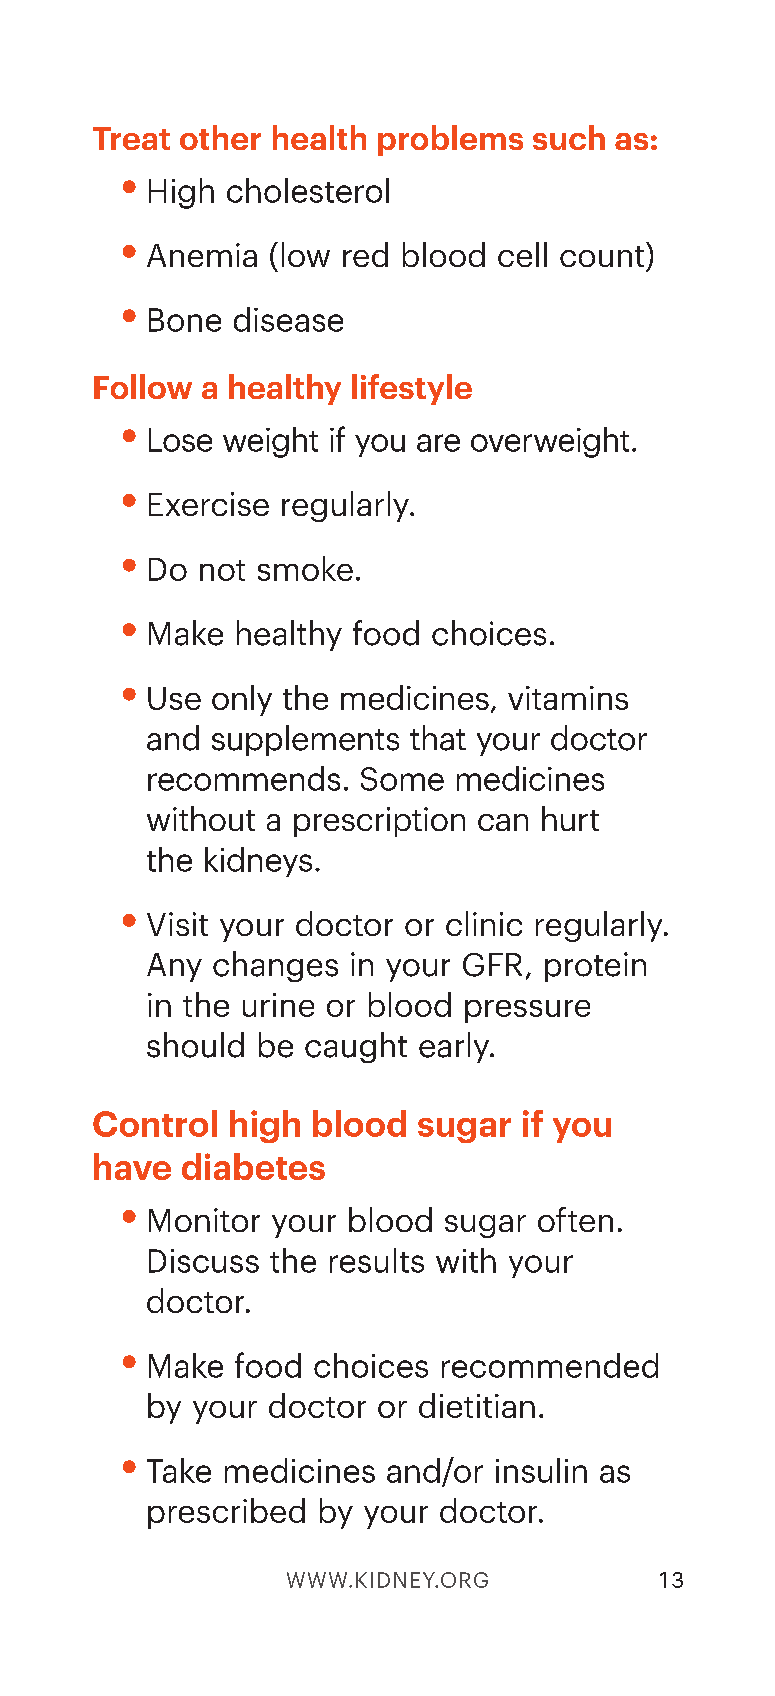 This screenshot has height=1696, width=775. Describe the element at coordinates (220, 137) in the screenshot. I see `other` at that location.
